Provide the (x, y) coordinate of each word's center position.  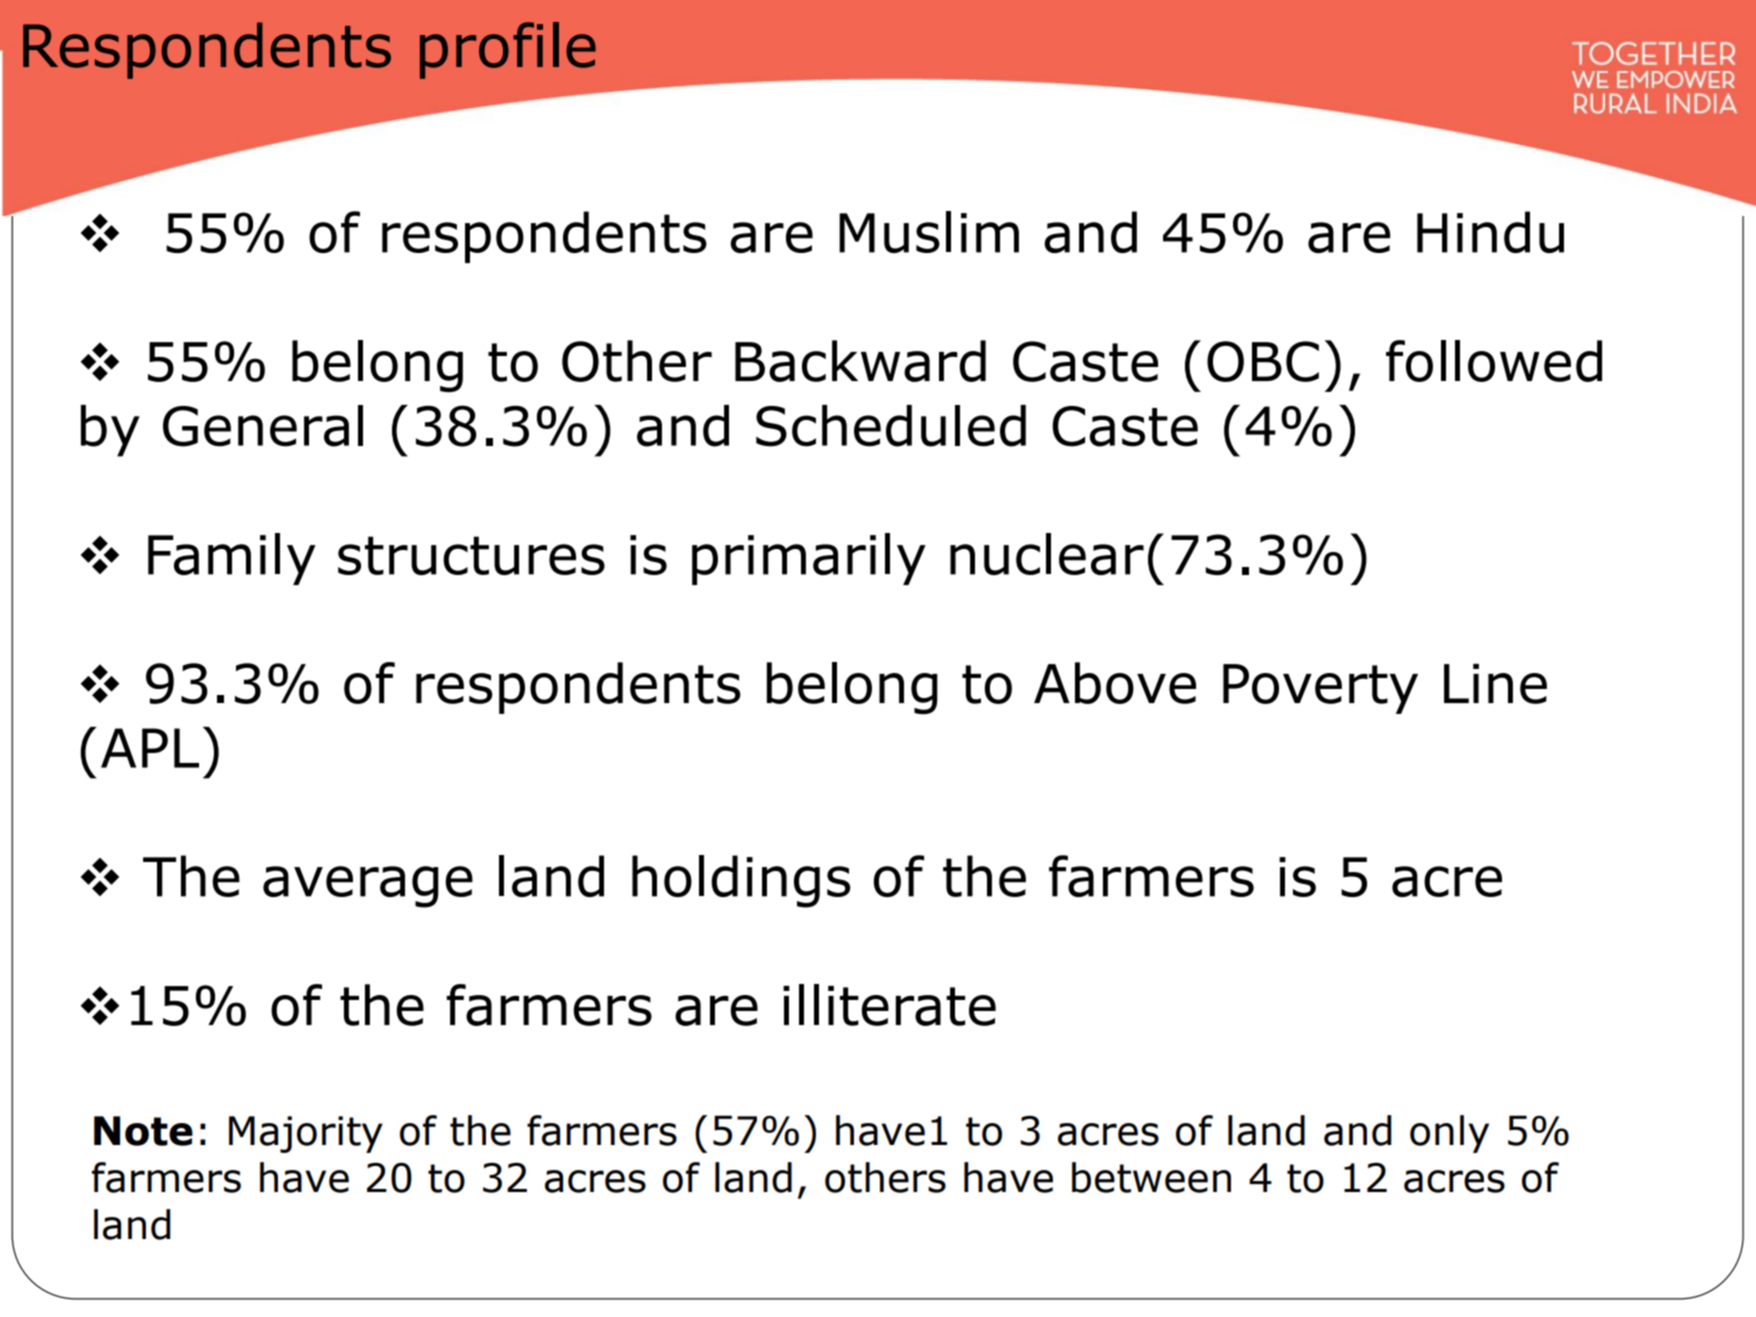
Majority (306, 1134)
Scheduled (891, 426)
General (263, 426)
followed (1494, 361)
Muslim (929, 232)
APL (150, 748)
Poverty (1320, 689)
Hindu (1490, 232)
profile (508, 50)
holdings (741, 881)
